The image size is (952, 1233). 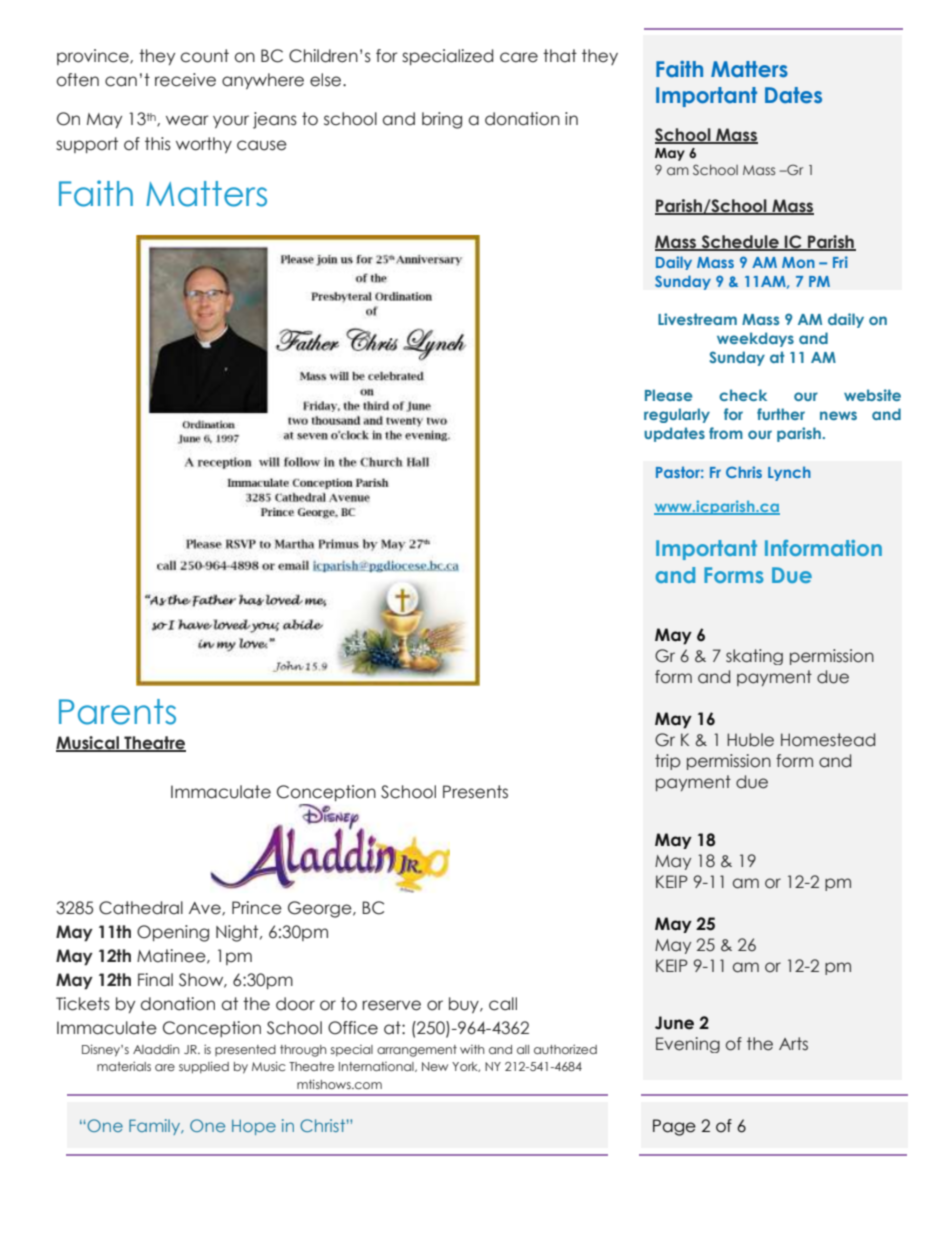 I want to click on receive, so click(x=185, y=80).
